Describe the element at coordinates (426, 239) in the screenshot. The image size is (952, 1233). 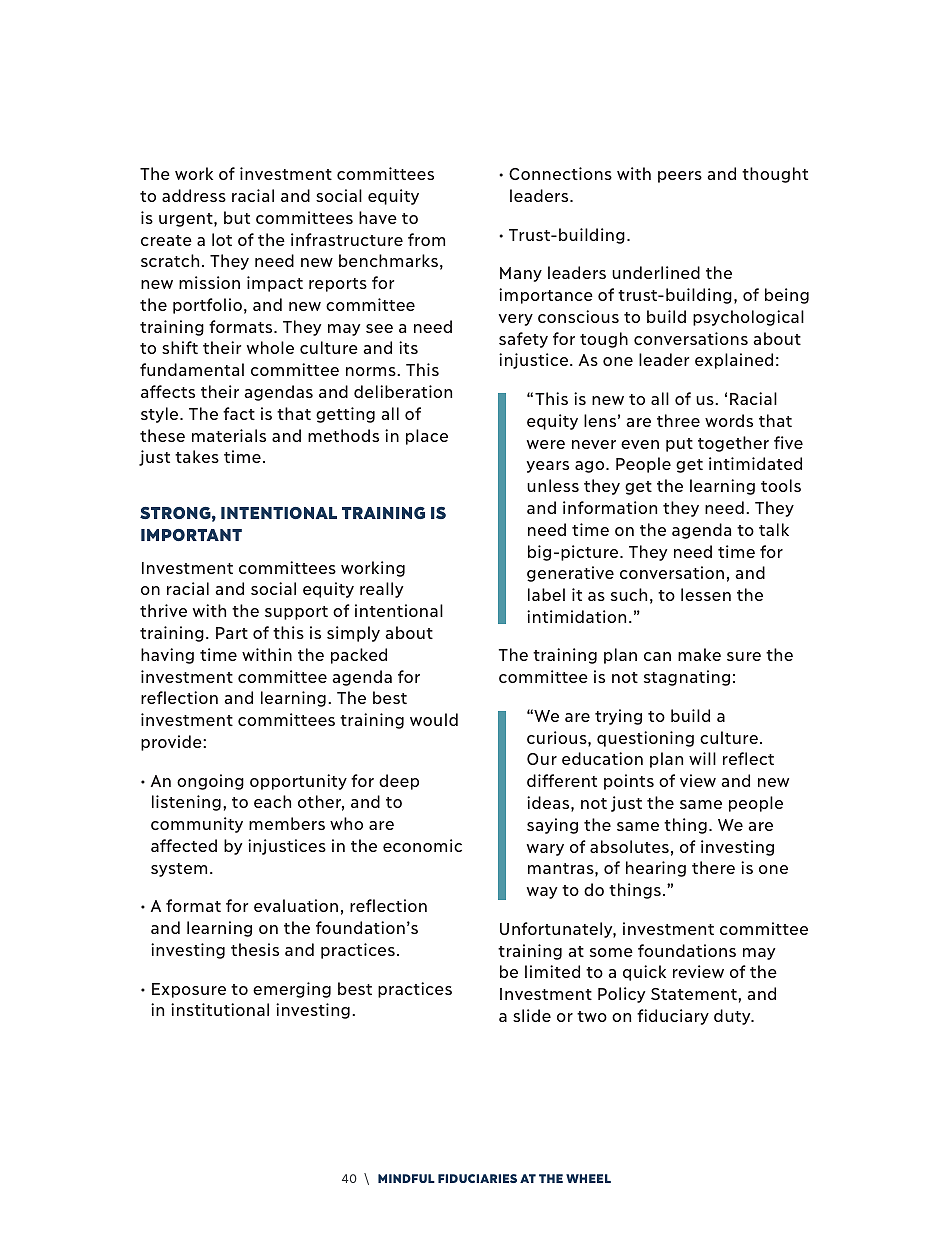
I see `from` at that location.
